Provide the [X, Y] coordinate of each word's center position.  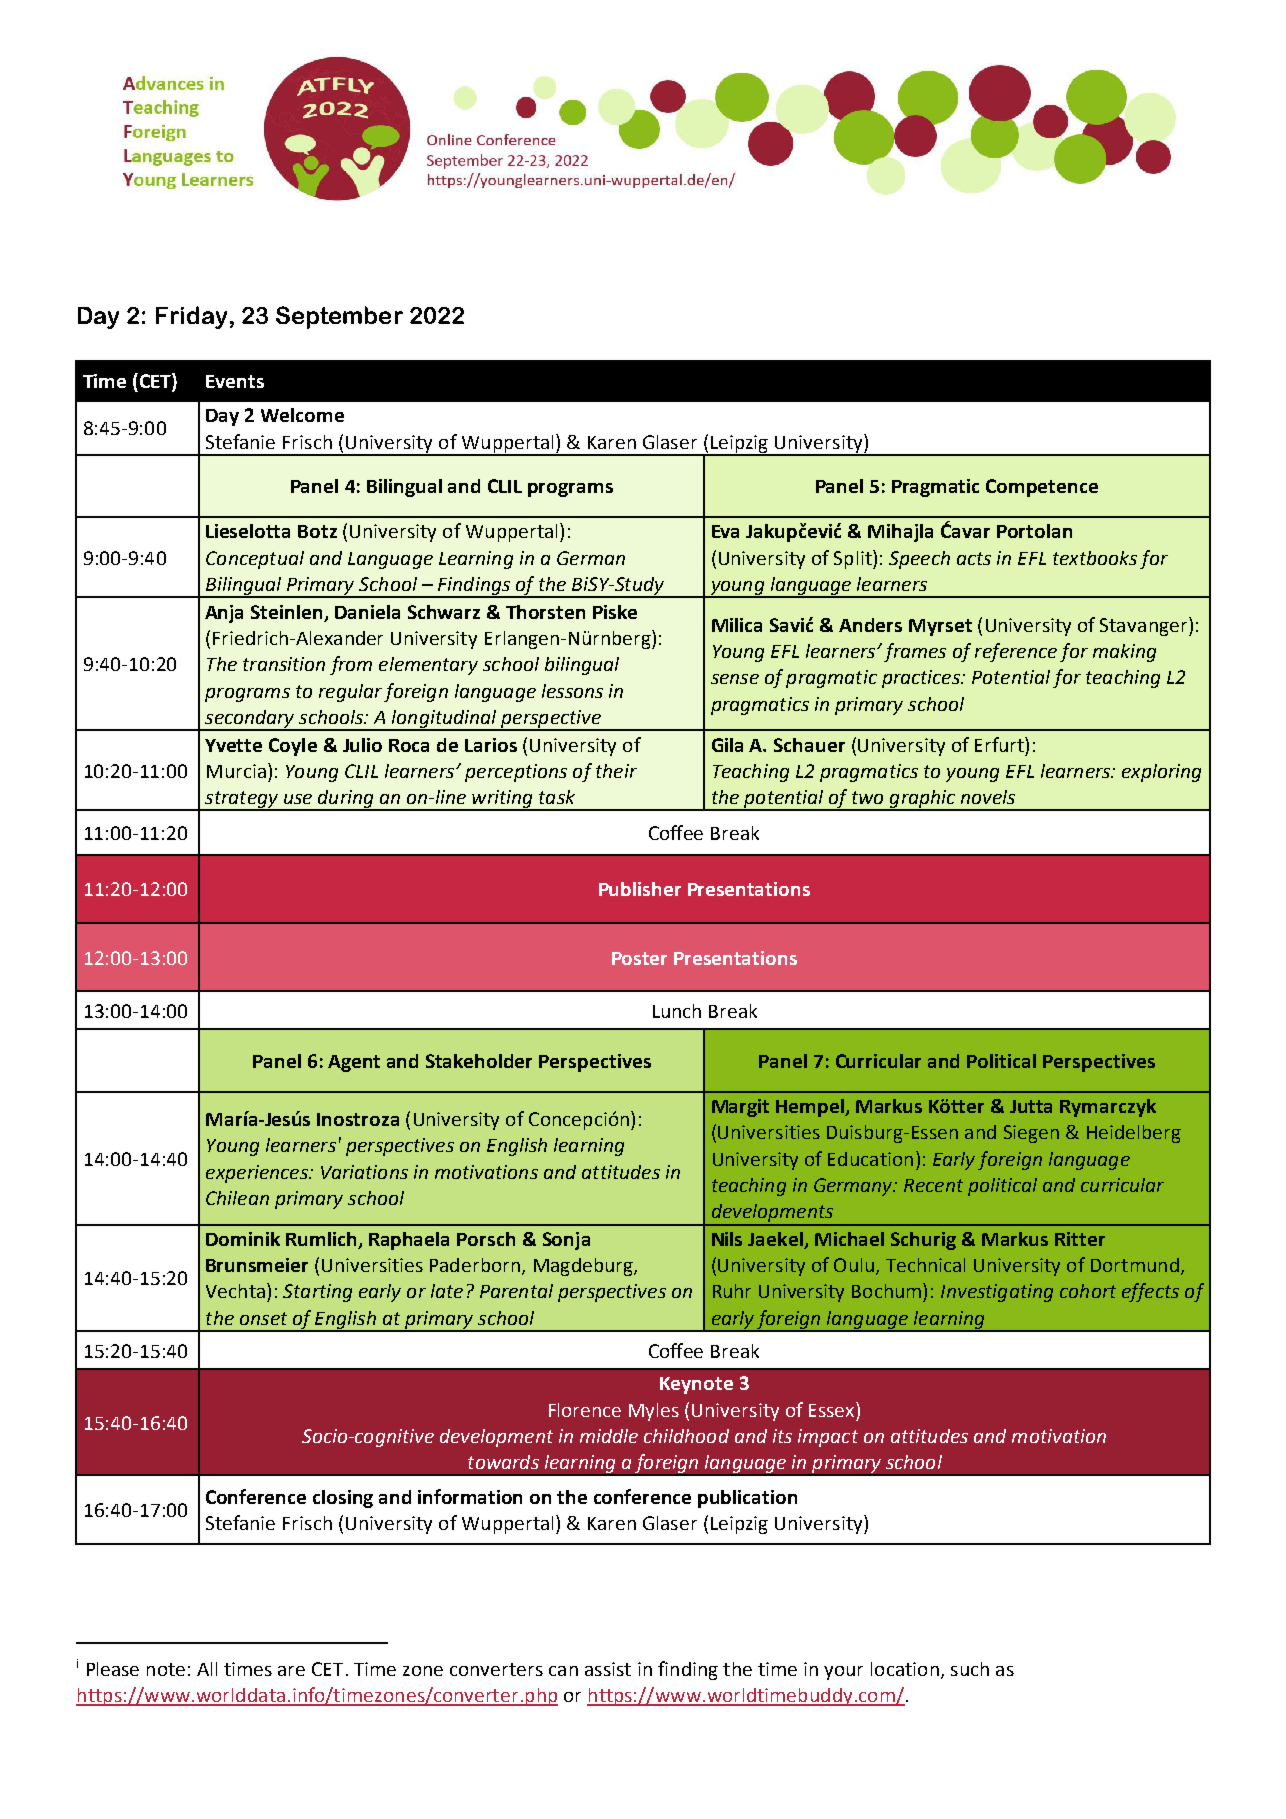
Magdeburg [584, 1267]
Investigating [997, 1293]
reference [1016, 652]
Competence [1042, 488]
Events [235, 381]
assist [608, 1669]
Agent [354, 1063]
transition [284, 664]
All [207, 1669]
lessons [572, 691]
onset [263, 1318]
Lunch [677, 1011]
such [970, 1669]
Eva [725, 531]
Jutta [1031, 1106]
